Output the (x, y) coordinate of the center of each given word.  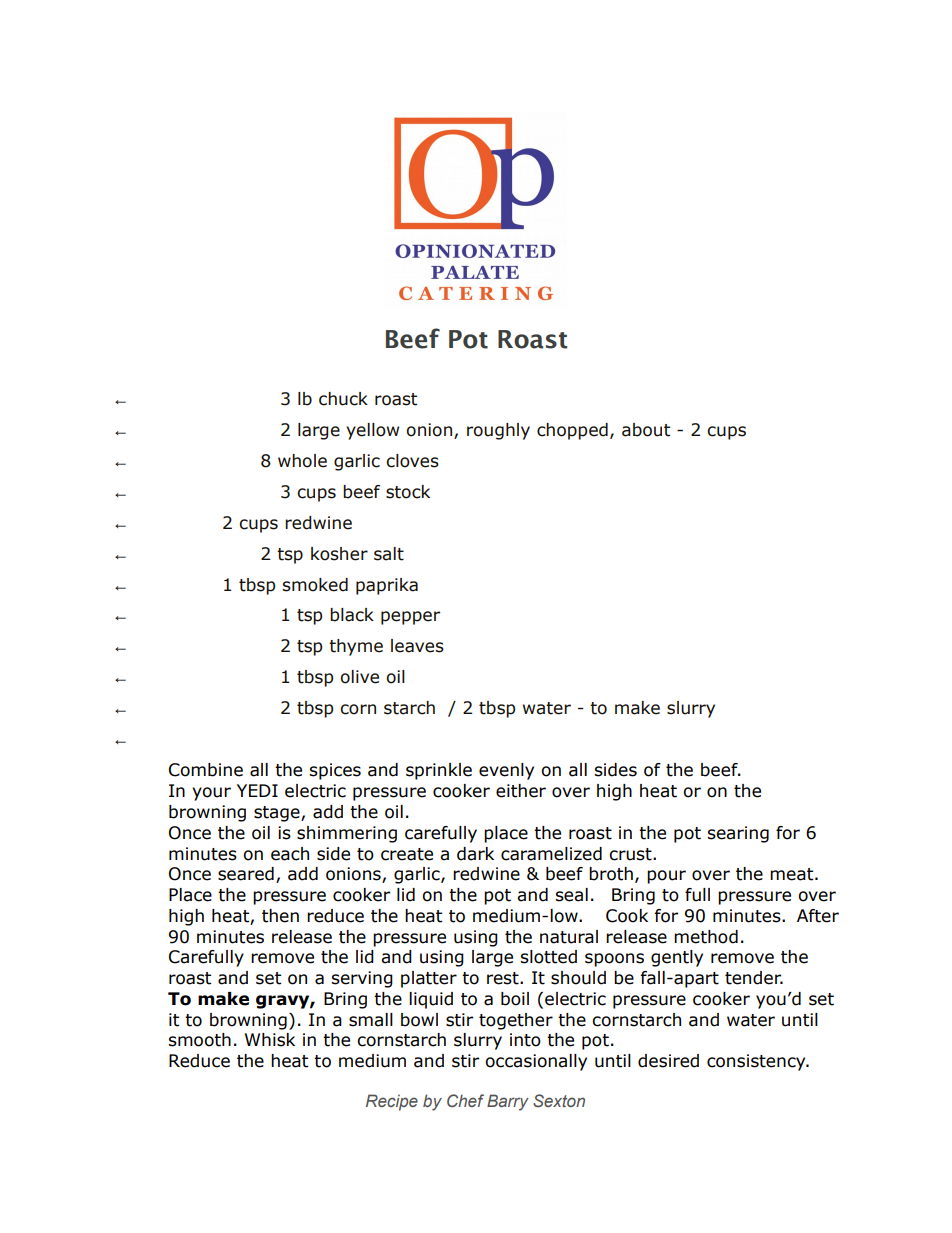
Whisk (270, 1040)
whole (302, 461)
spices (335, 771)
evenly (506, 771)
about (646, 430)
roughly (498, 431)
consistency (757, 1062)
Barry (508, 1102)
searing (738, 834)
